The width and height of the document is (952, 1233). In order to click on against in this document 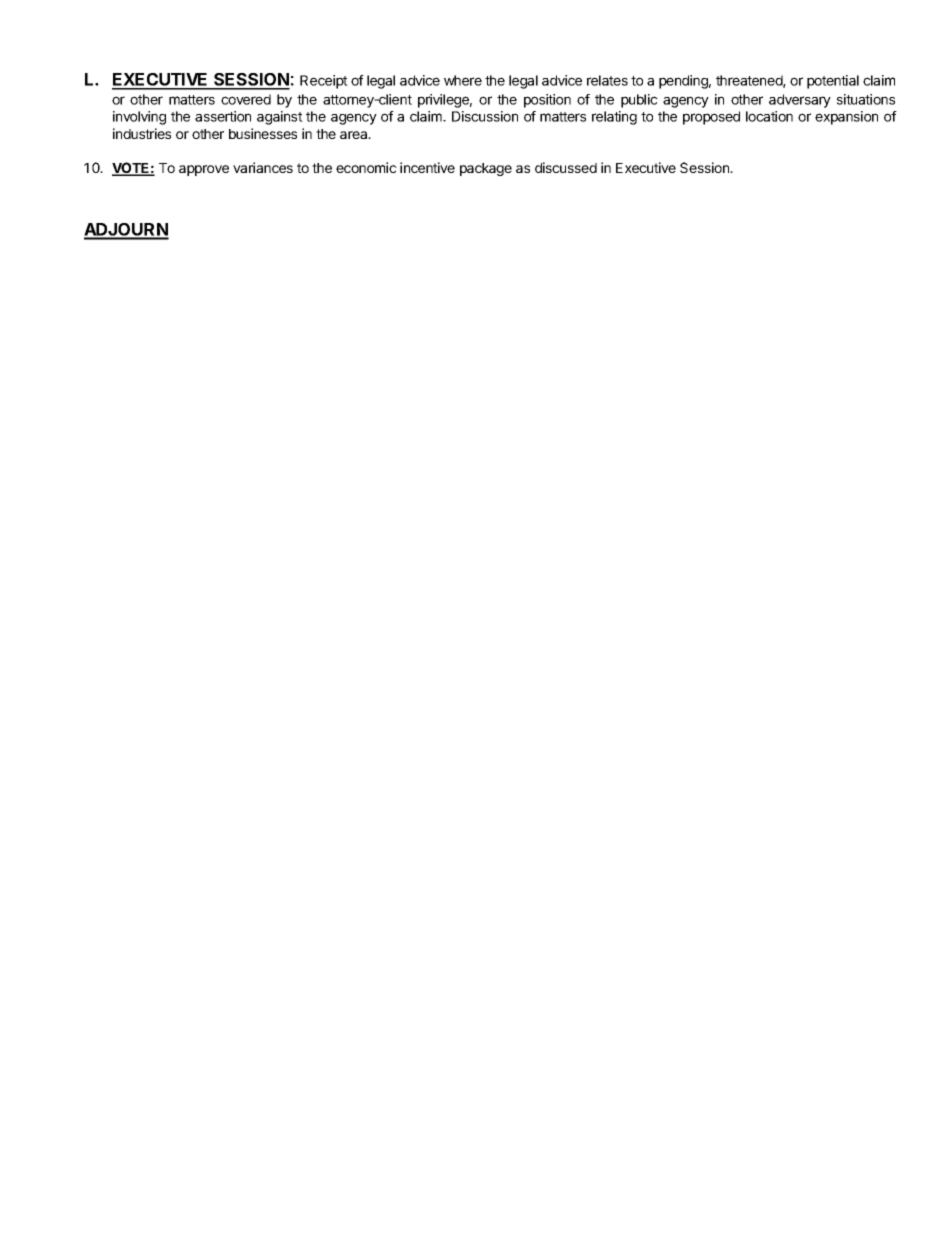, I will do `click(280, 118)`.
